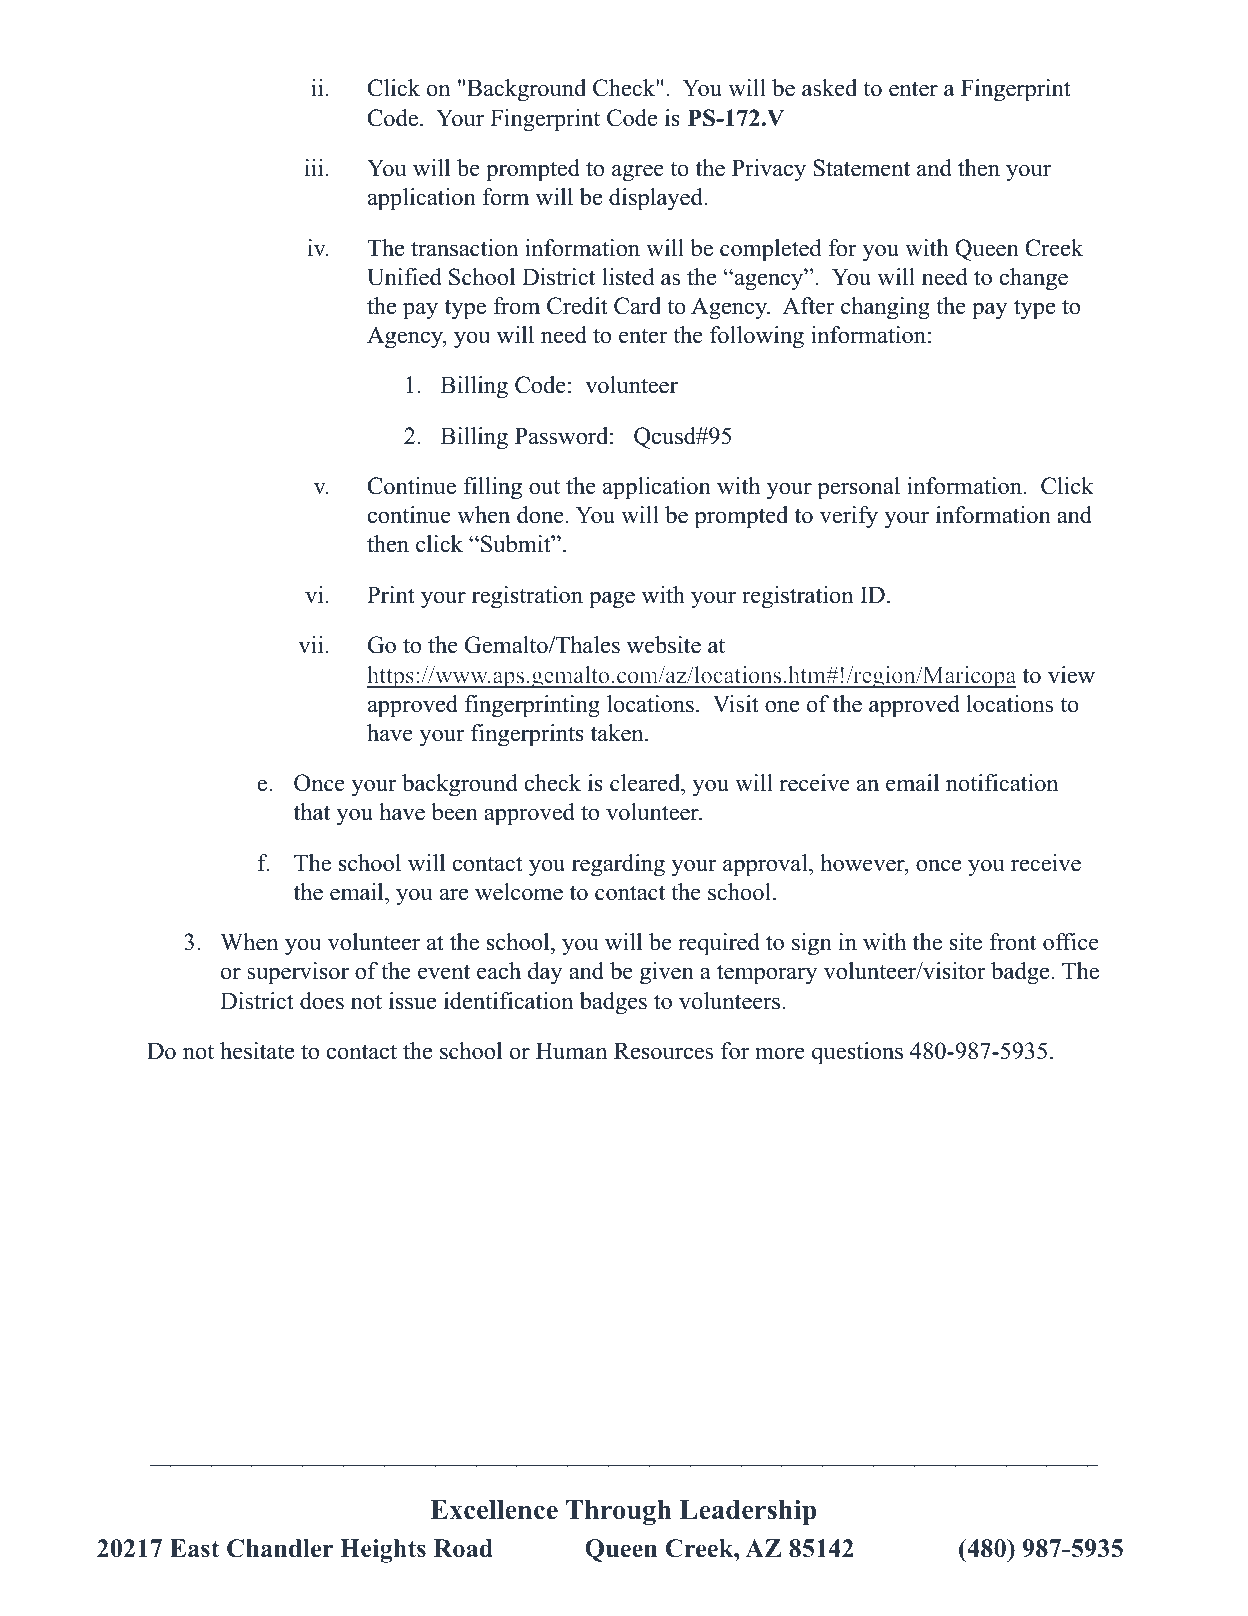 The height and width of the page is (1616, 1248). I want to click on vii, so click(311, 645).
